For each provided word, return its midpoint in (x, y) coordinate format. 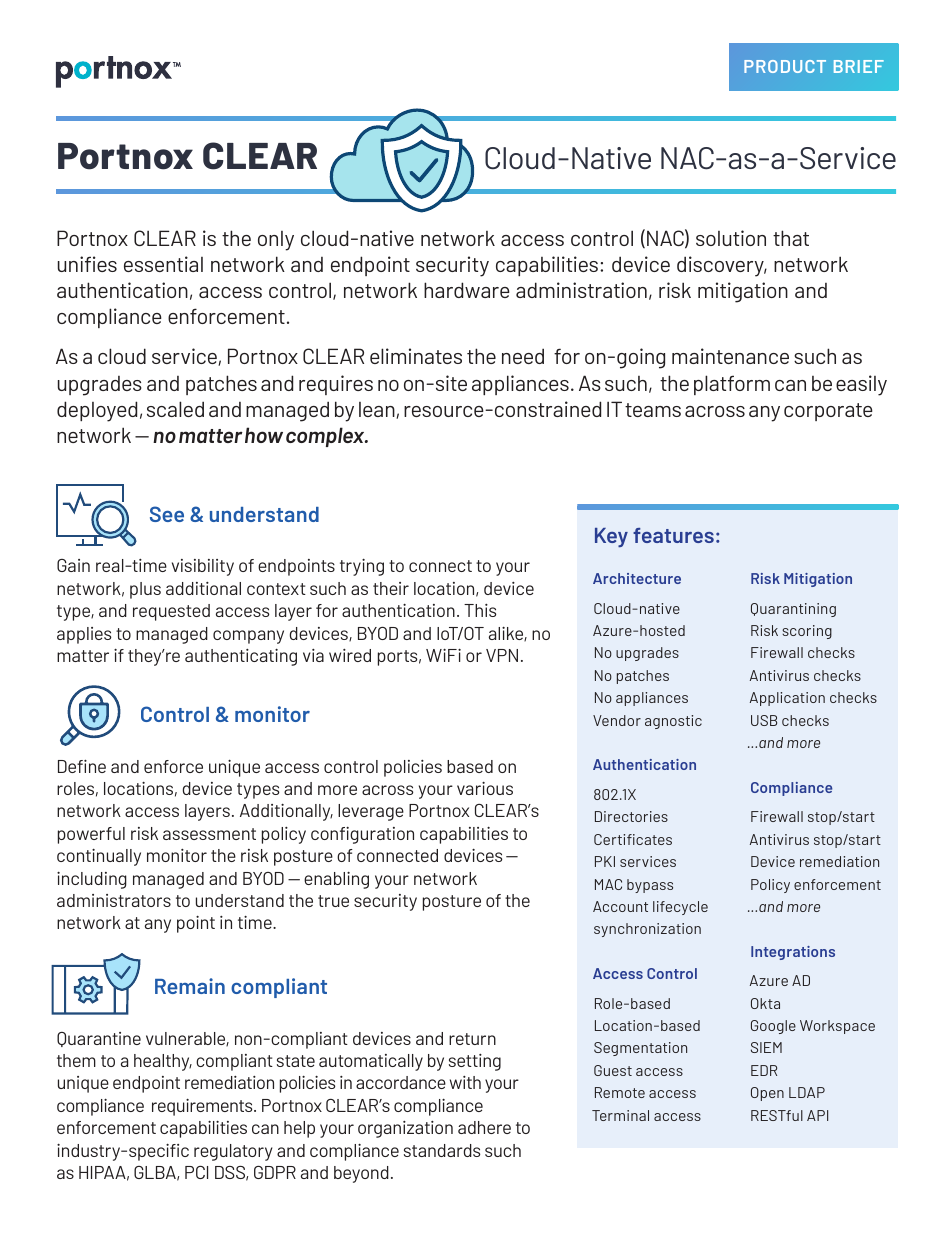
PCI (196, 1172)
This (480, 610)
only (276, 241)
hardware (467, 290)
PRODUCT (785, 66)
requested (171, 612)
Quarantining (793, 610)
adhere (484, 1127)
